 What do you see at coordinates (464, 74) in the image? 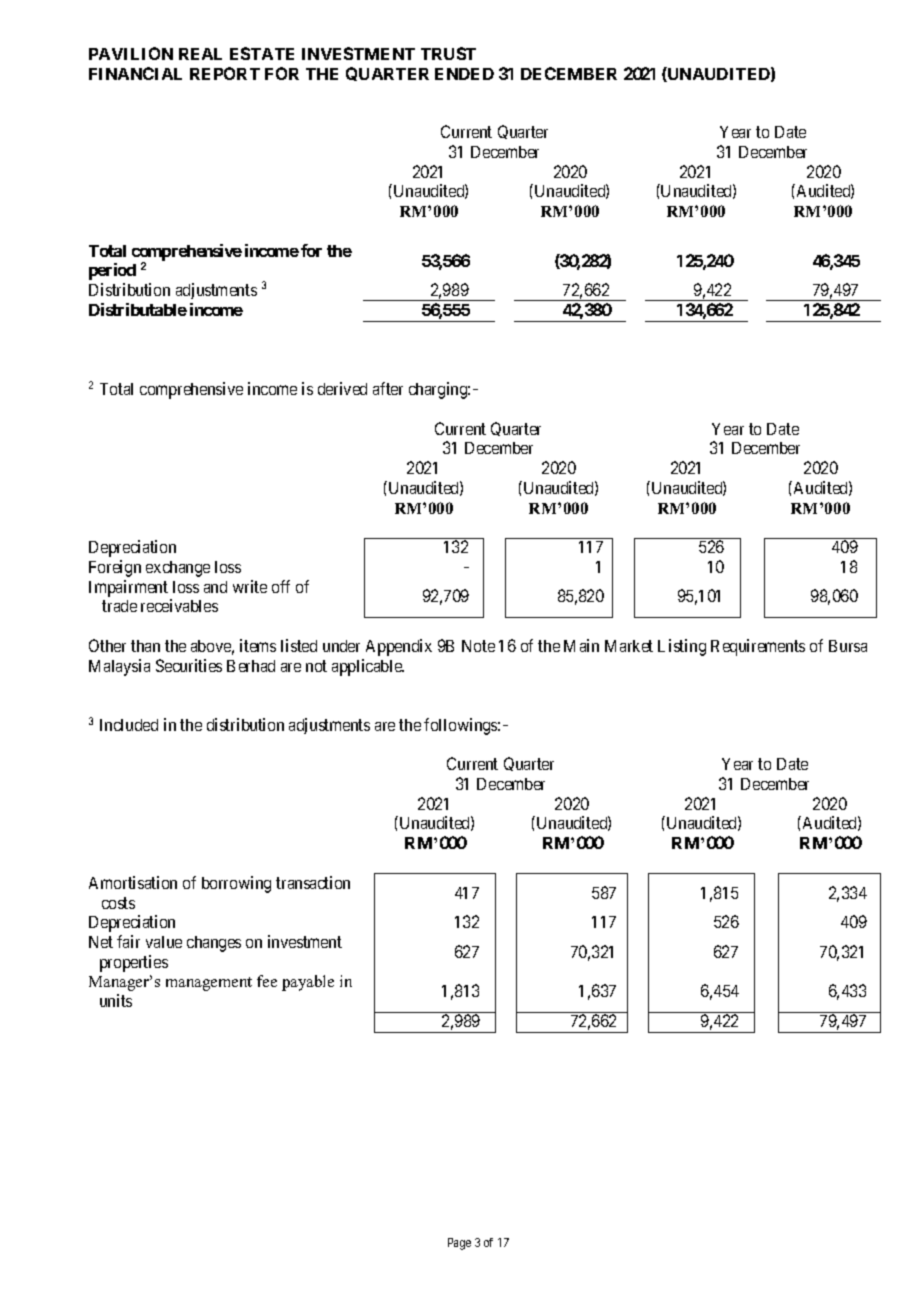
I see `ENDED` at bounding box center [464, 74].
